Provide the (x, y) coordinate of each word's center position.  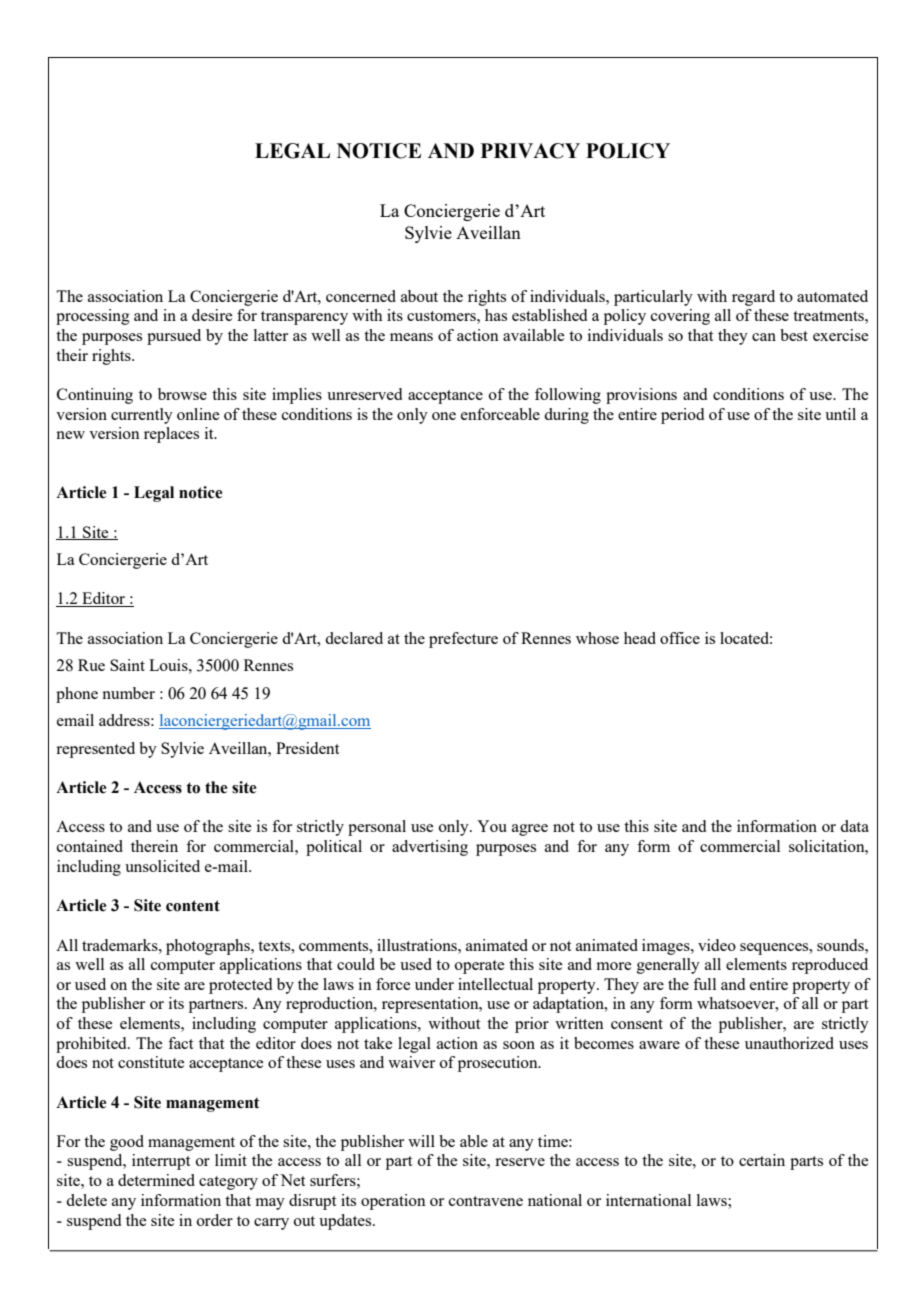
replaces (171, 435)
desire (212, 315)
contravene (486, 1201)
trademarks (121, 945)
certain (762, 1160)
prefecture (463, 640)
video (717, 945)
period (682, 416)
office (680, 638)
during (566, 416)
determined (156, 1180)
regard (753, 298)
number (128, 693)
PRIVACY (530, 151)
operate (479, 967)
